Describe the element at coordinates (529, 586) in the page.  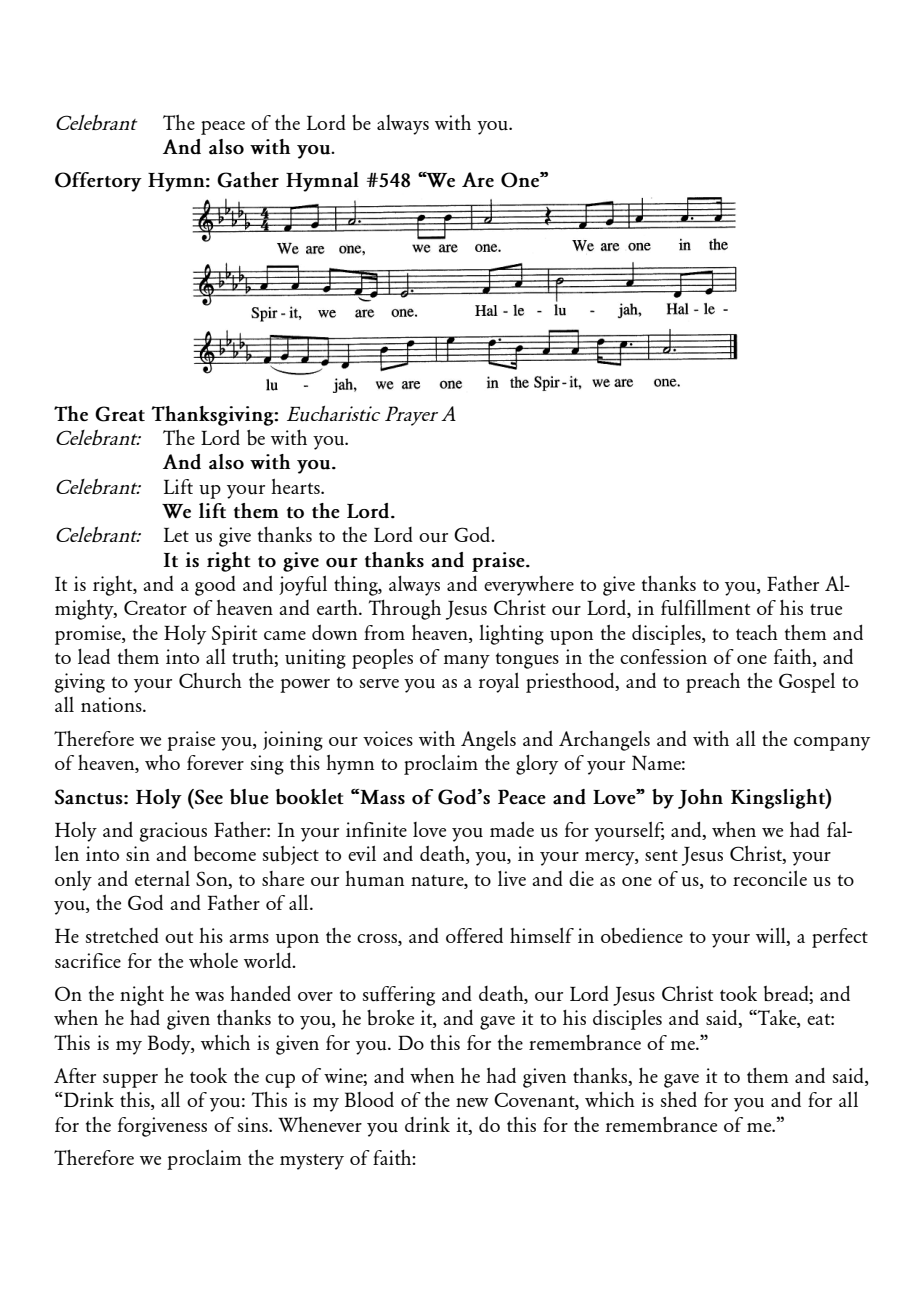
I see `everywhere` at that location.
